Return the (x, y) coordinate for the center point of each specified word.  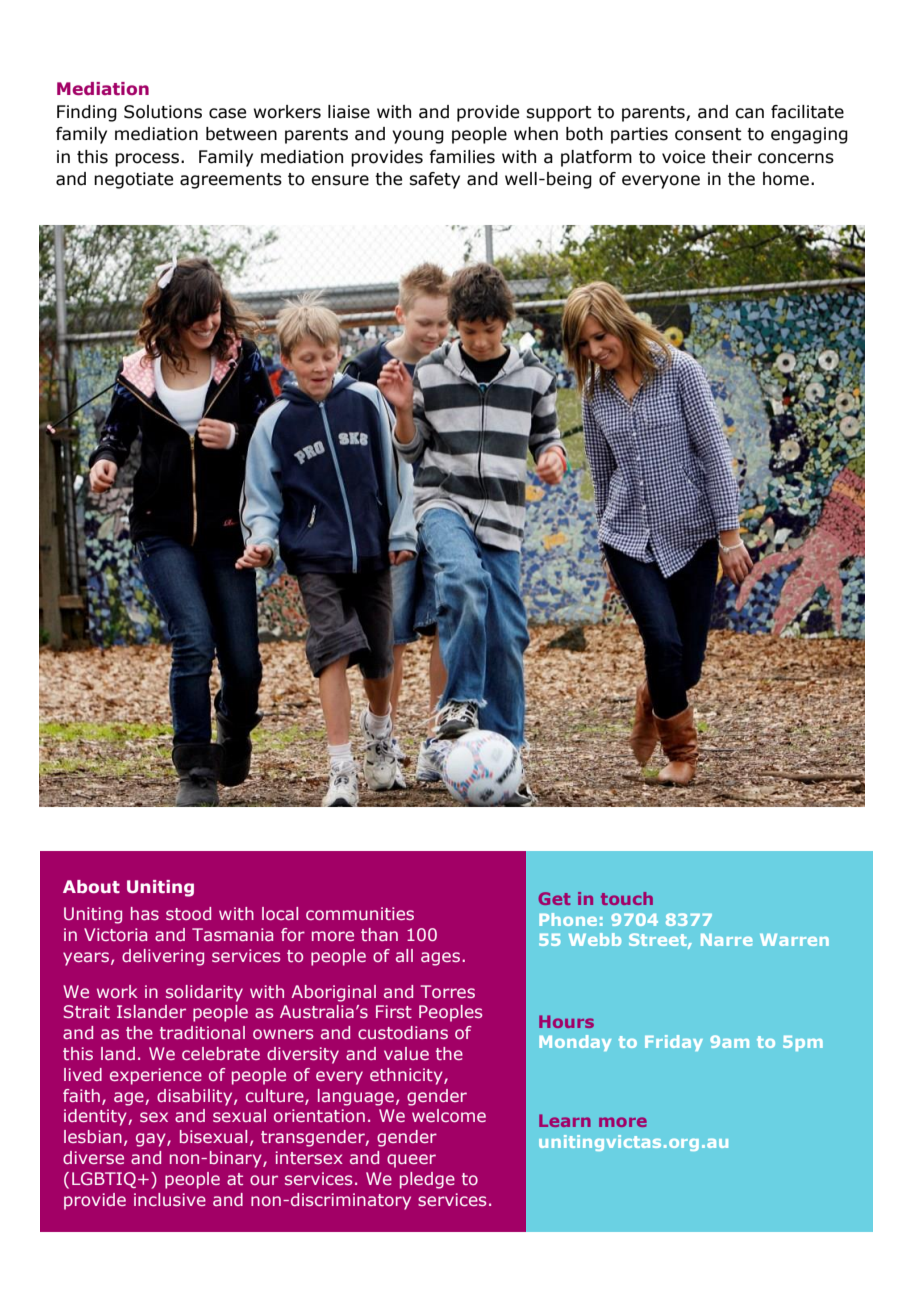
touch (627, 898)
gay (152, 1140)
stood (188, 913)
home (786, 179)
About (91, 886)
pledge (427, 1180)
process (147, 160)
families (462, 157)
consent (708, 134)
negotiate (133, 180)
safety (434, 180)
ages (440, 959)
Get (554, 898)
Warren (794, 940)
